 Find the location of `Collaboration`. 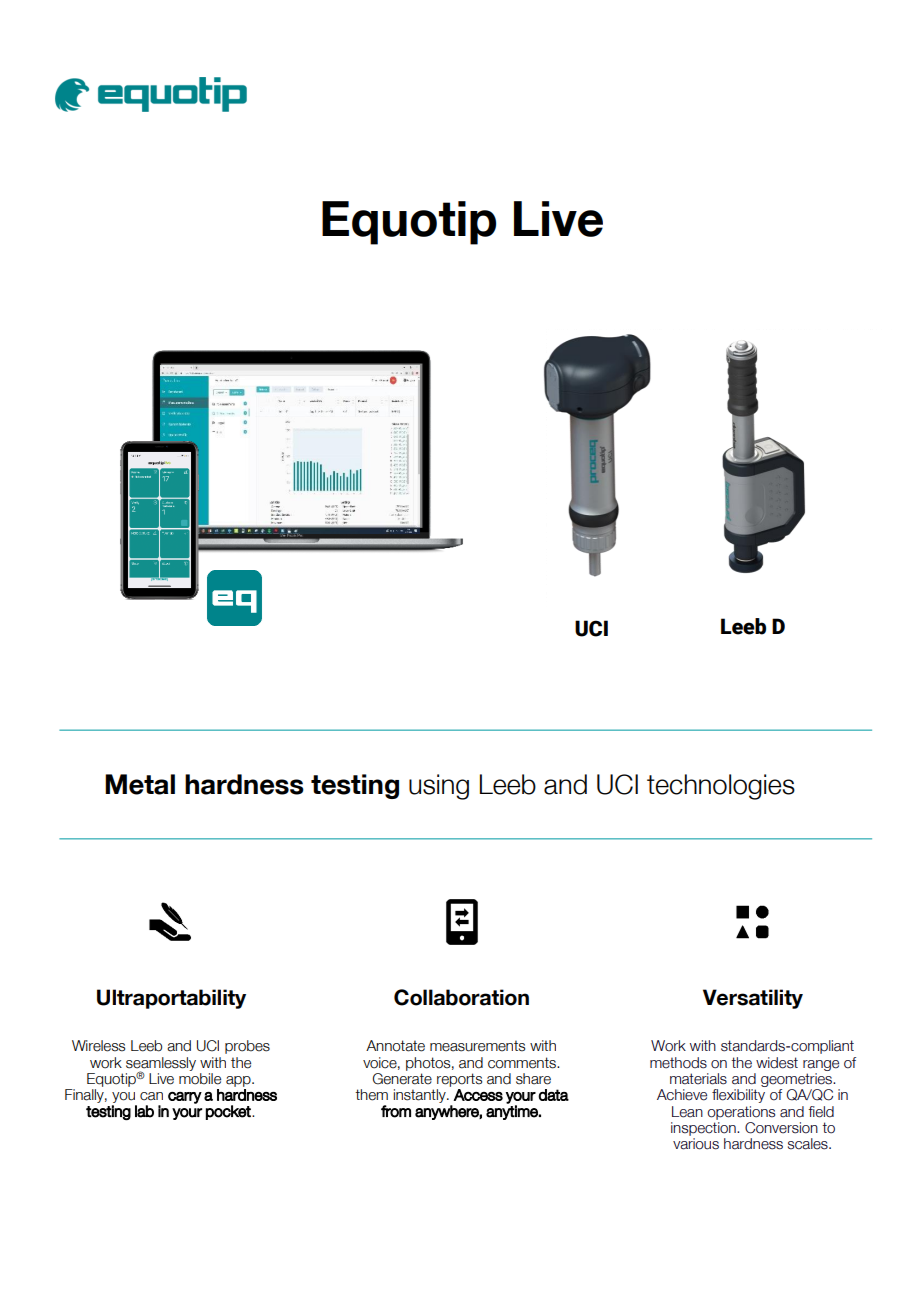

Collaboration is located at coordinates (461, 997).
